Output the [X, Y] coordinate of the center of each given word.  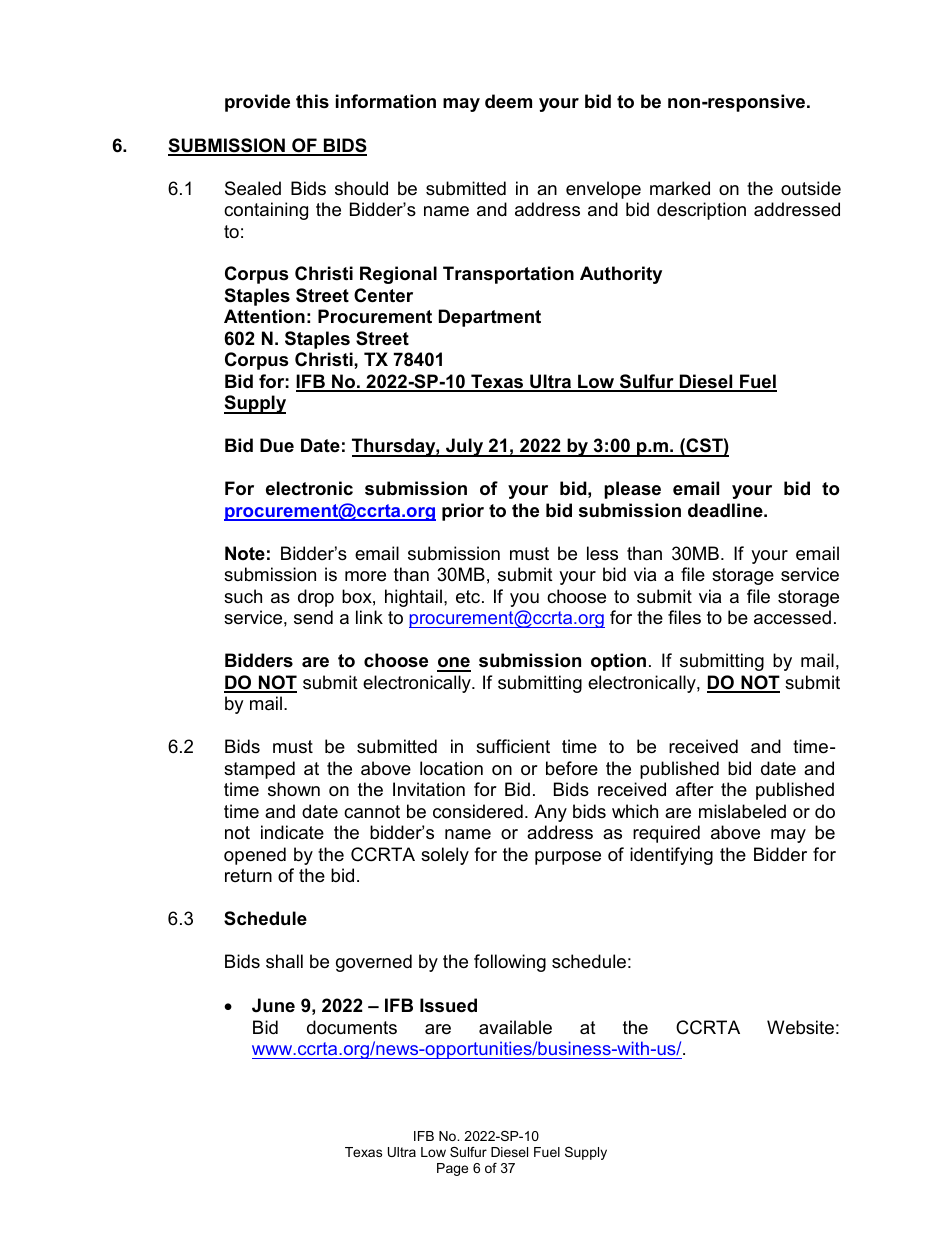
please [632, 490]
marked [680, 188]
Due [277, 445]
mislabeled [742, 811]
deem [508, 101]
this [312, 101]
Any [550, 813]
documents [352, 1027]
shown [294, 789]
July [465, 447]
